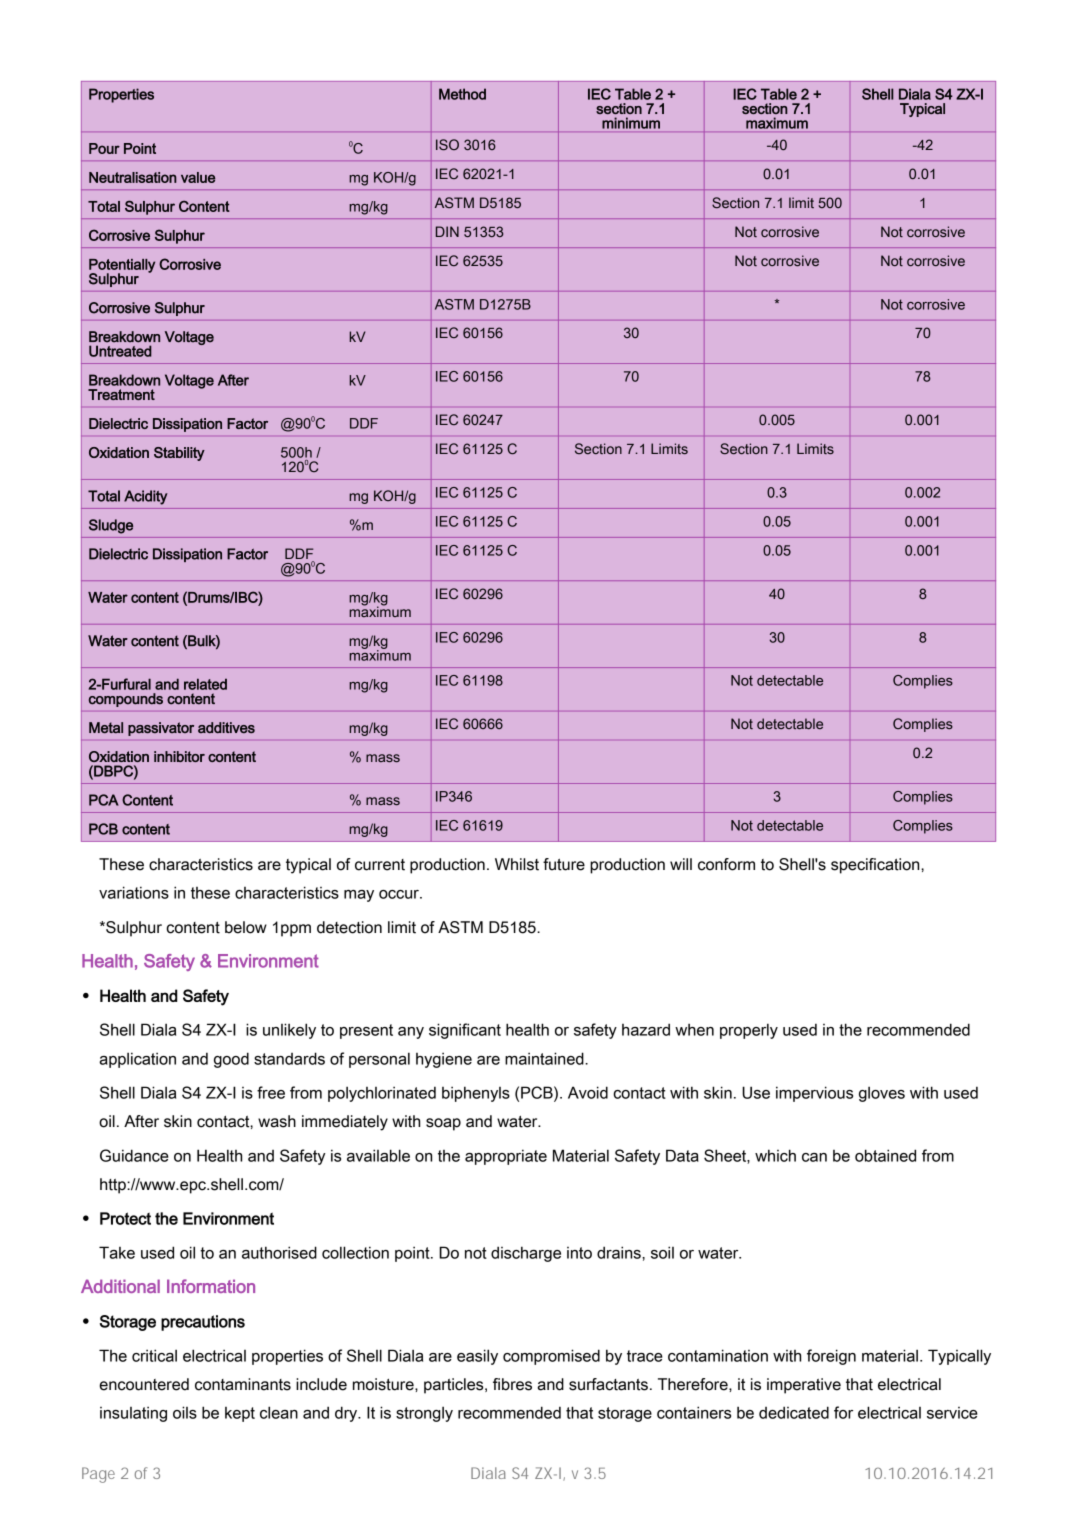  Describe the element at coordinates (631, 123) in the image. I see `minimum` at that location.
